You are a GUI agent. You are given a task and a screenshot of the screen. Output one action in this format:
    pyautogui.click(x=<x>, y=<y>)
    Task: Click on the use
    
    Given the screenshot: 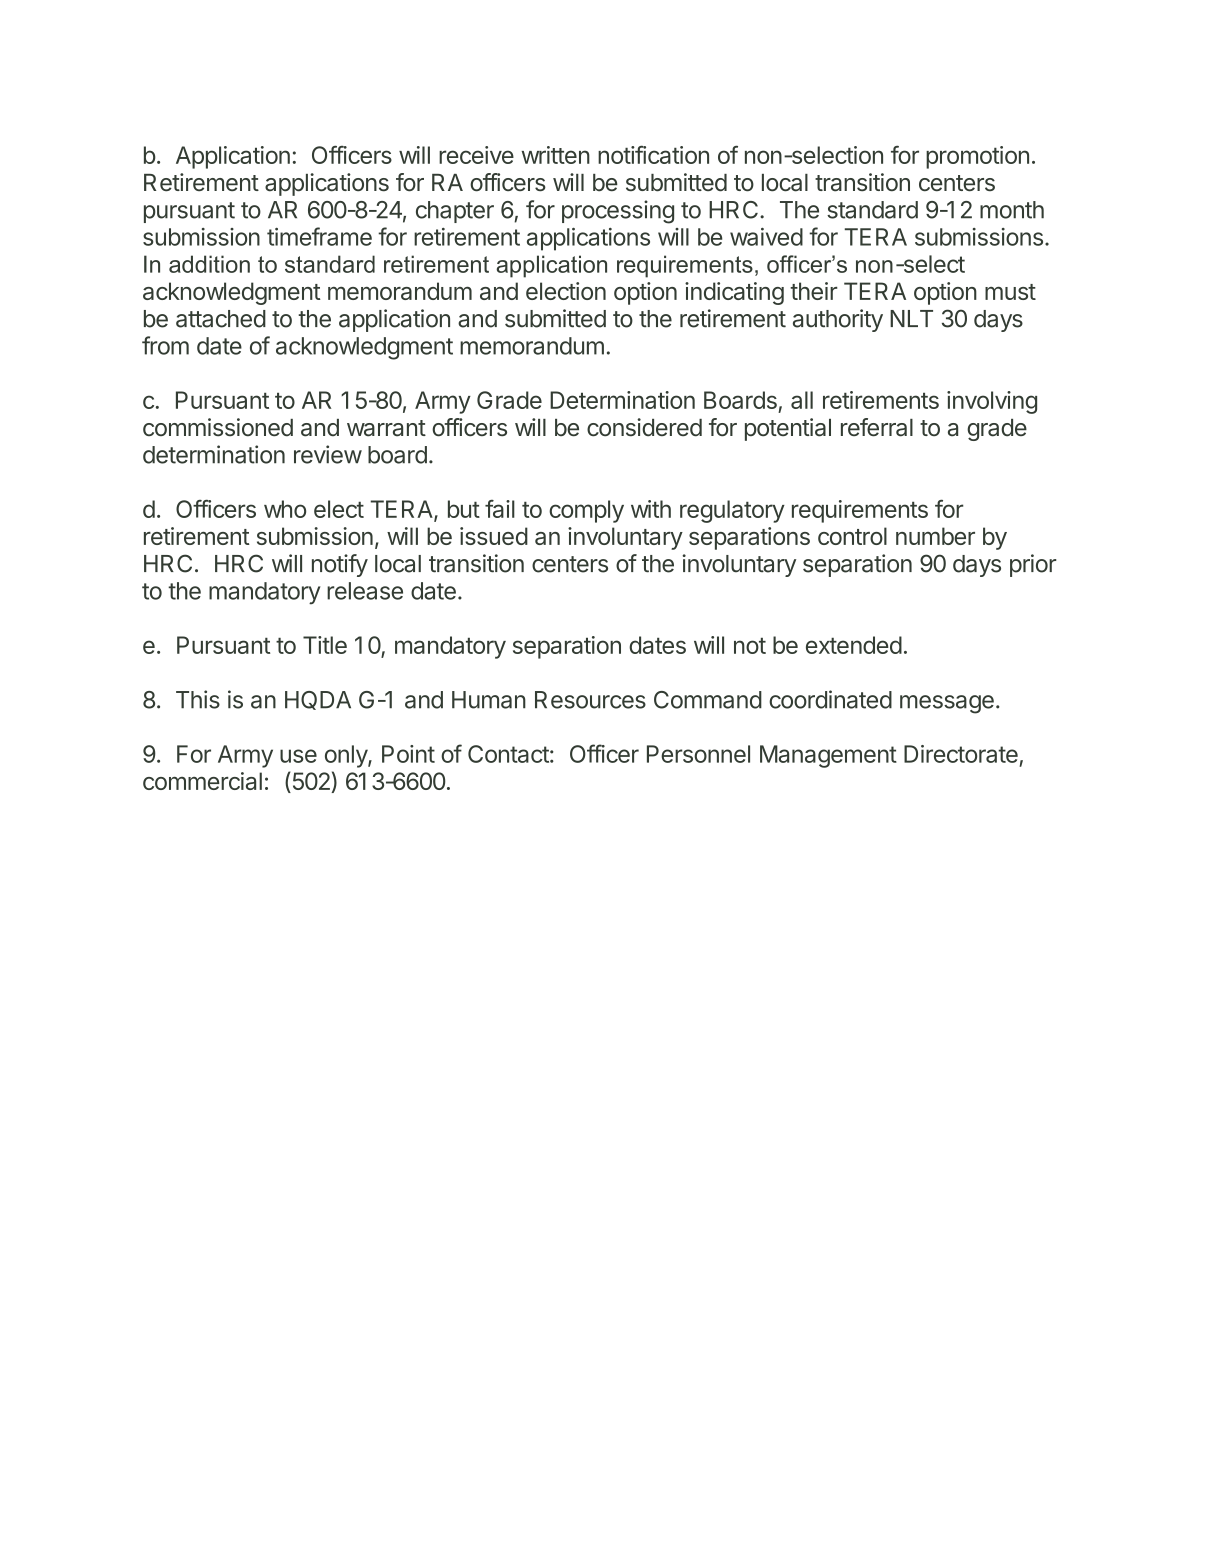 What is the action you would take?
    pyautogui.click(x=298, y=756)
